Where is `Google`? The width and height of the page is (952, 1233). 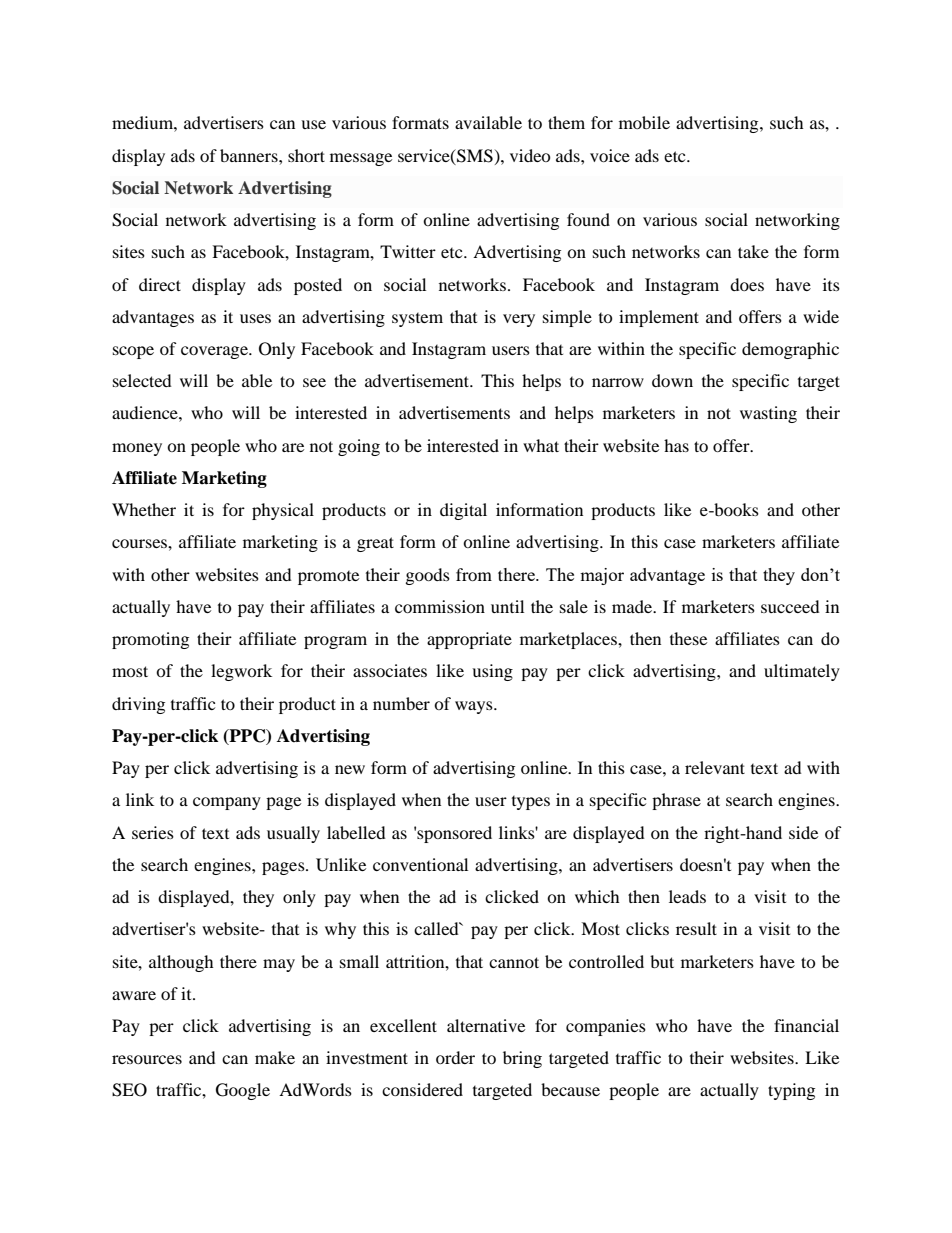 Google is located at coordinates (243, 1091).
